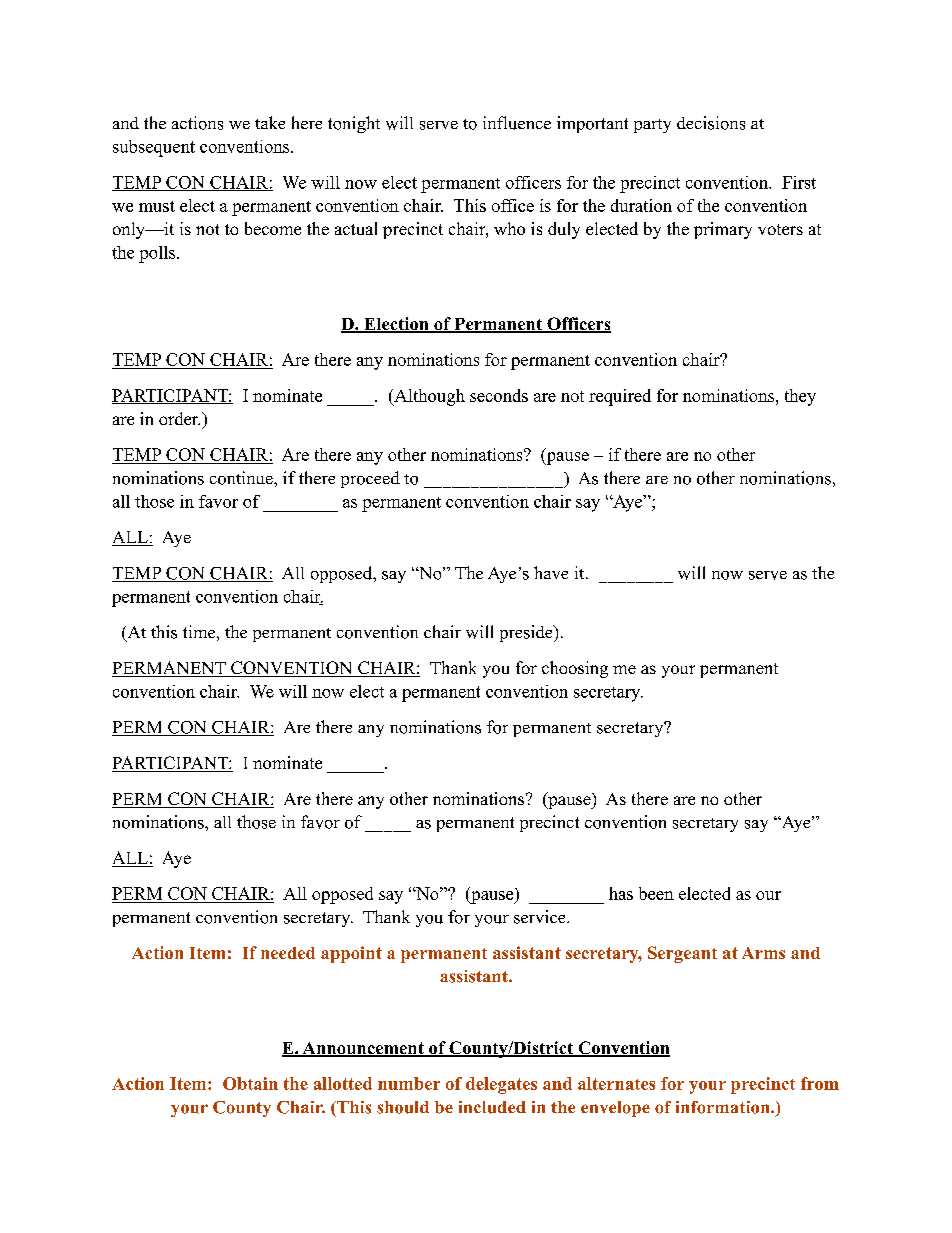 The width and height of the image is (952, 1233). I want to click on take, so click(270, 122).
